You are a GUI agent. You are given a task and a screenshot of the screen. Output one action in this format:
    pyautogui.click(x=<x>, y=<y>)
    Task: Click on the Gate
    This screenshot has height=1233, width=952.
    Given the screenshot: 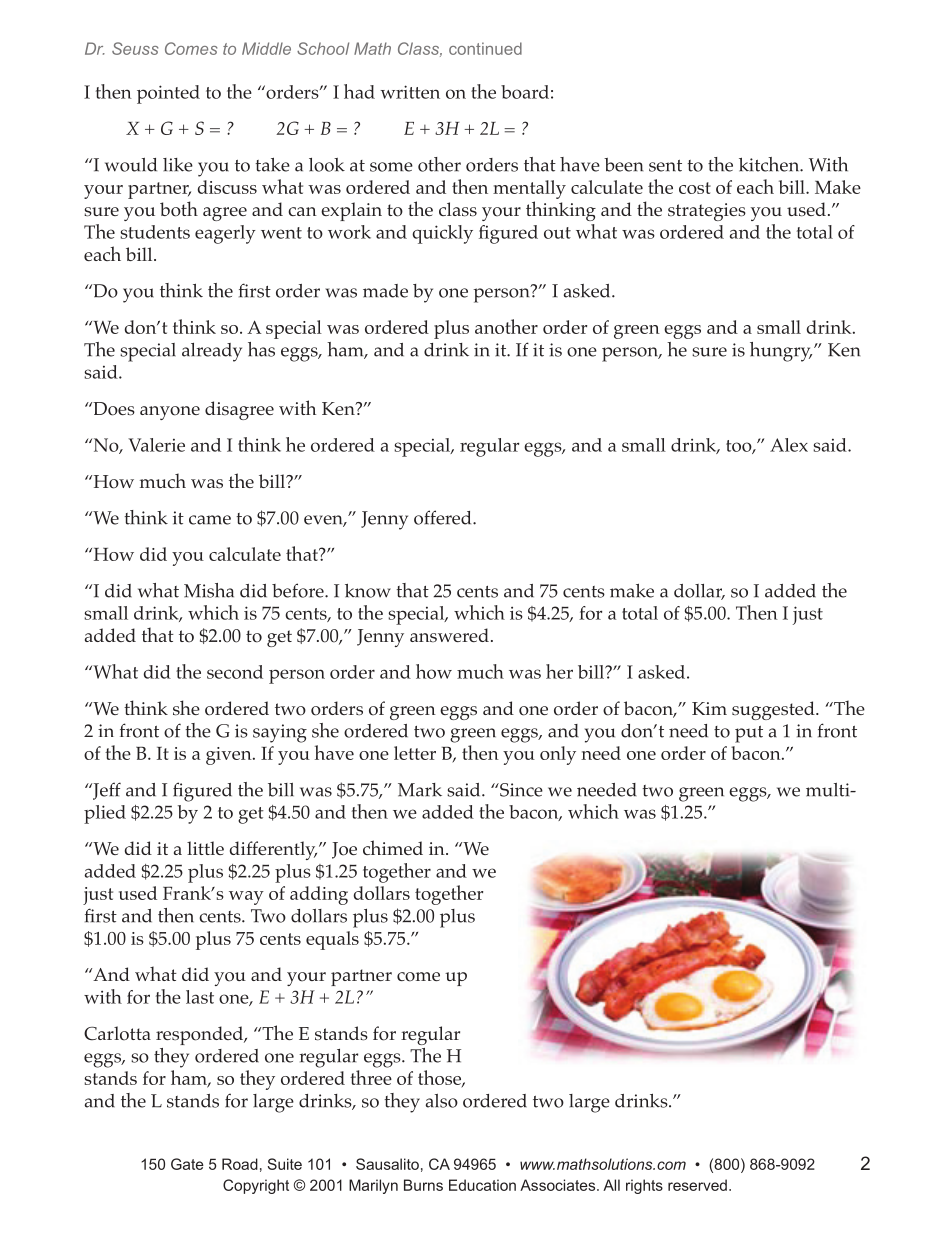 What is the action you would take?
    pyautogui.click(x=187, y=1164)
